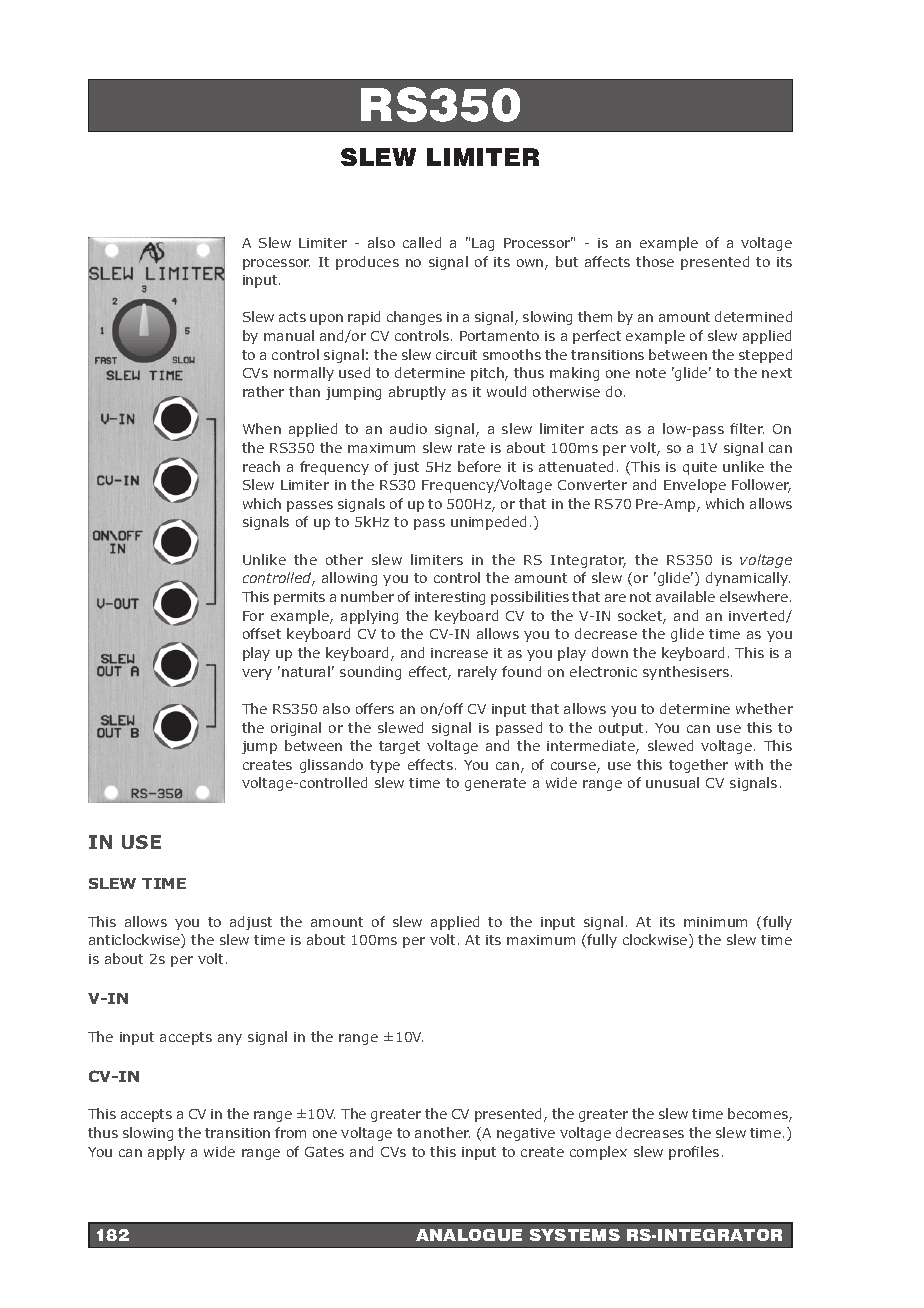 The width and height of the screenshot is (924, 1308). I want to click on upon, so click(326, 319).
